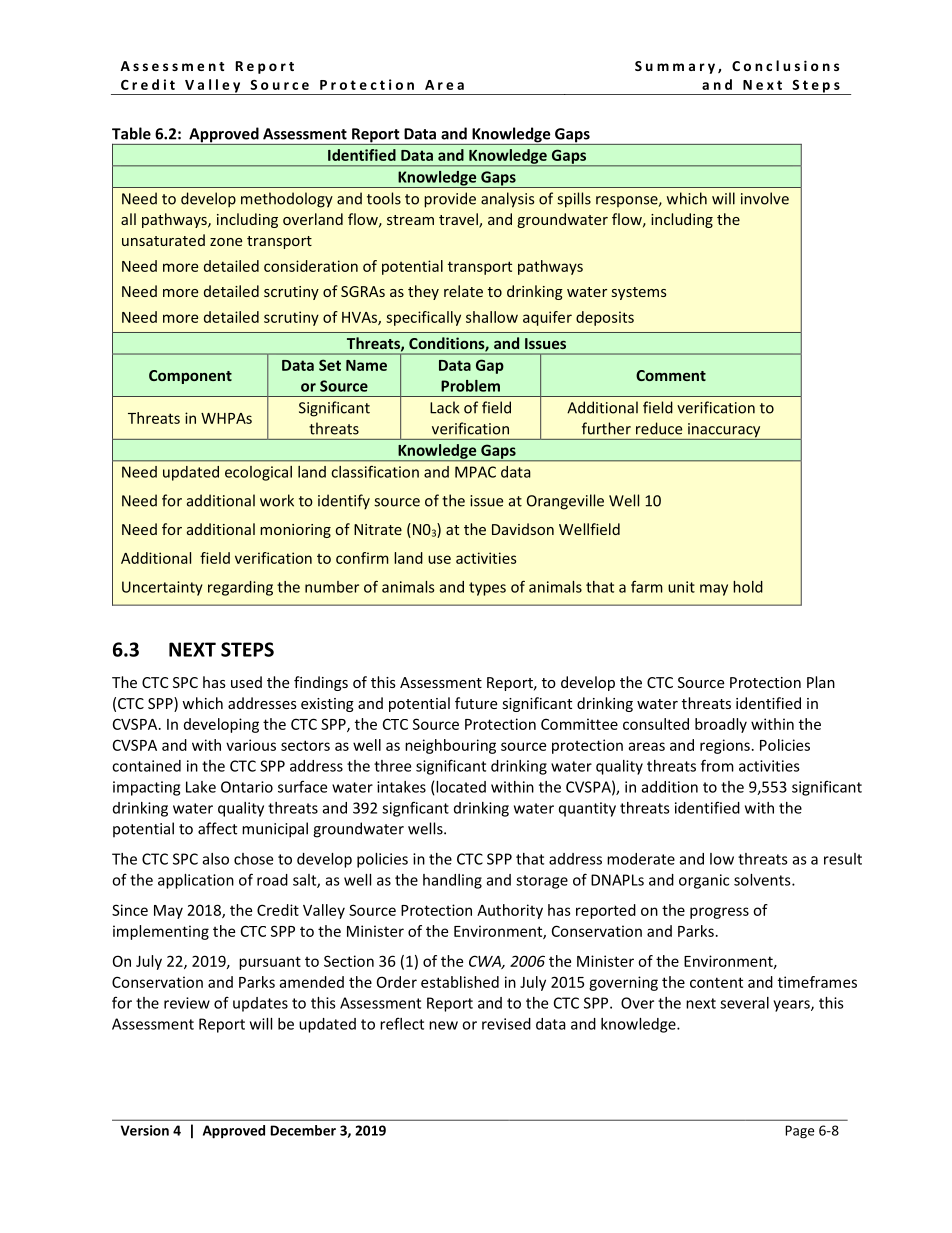  I want to click on Table, so click(131, 133).
